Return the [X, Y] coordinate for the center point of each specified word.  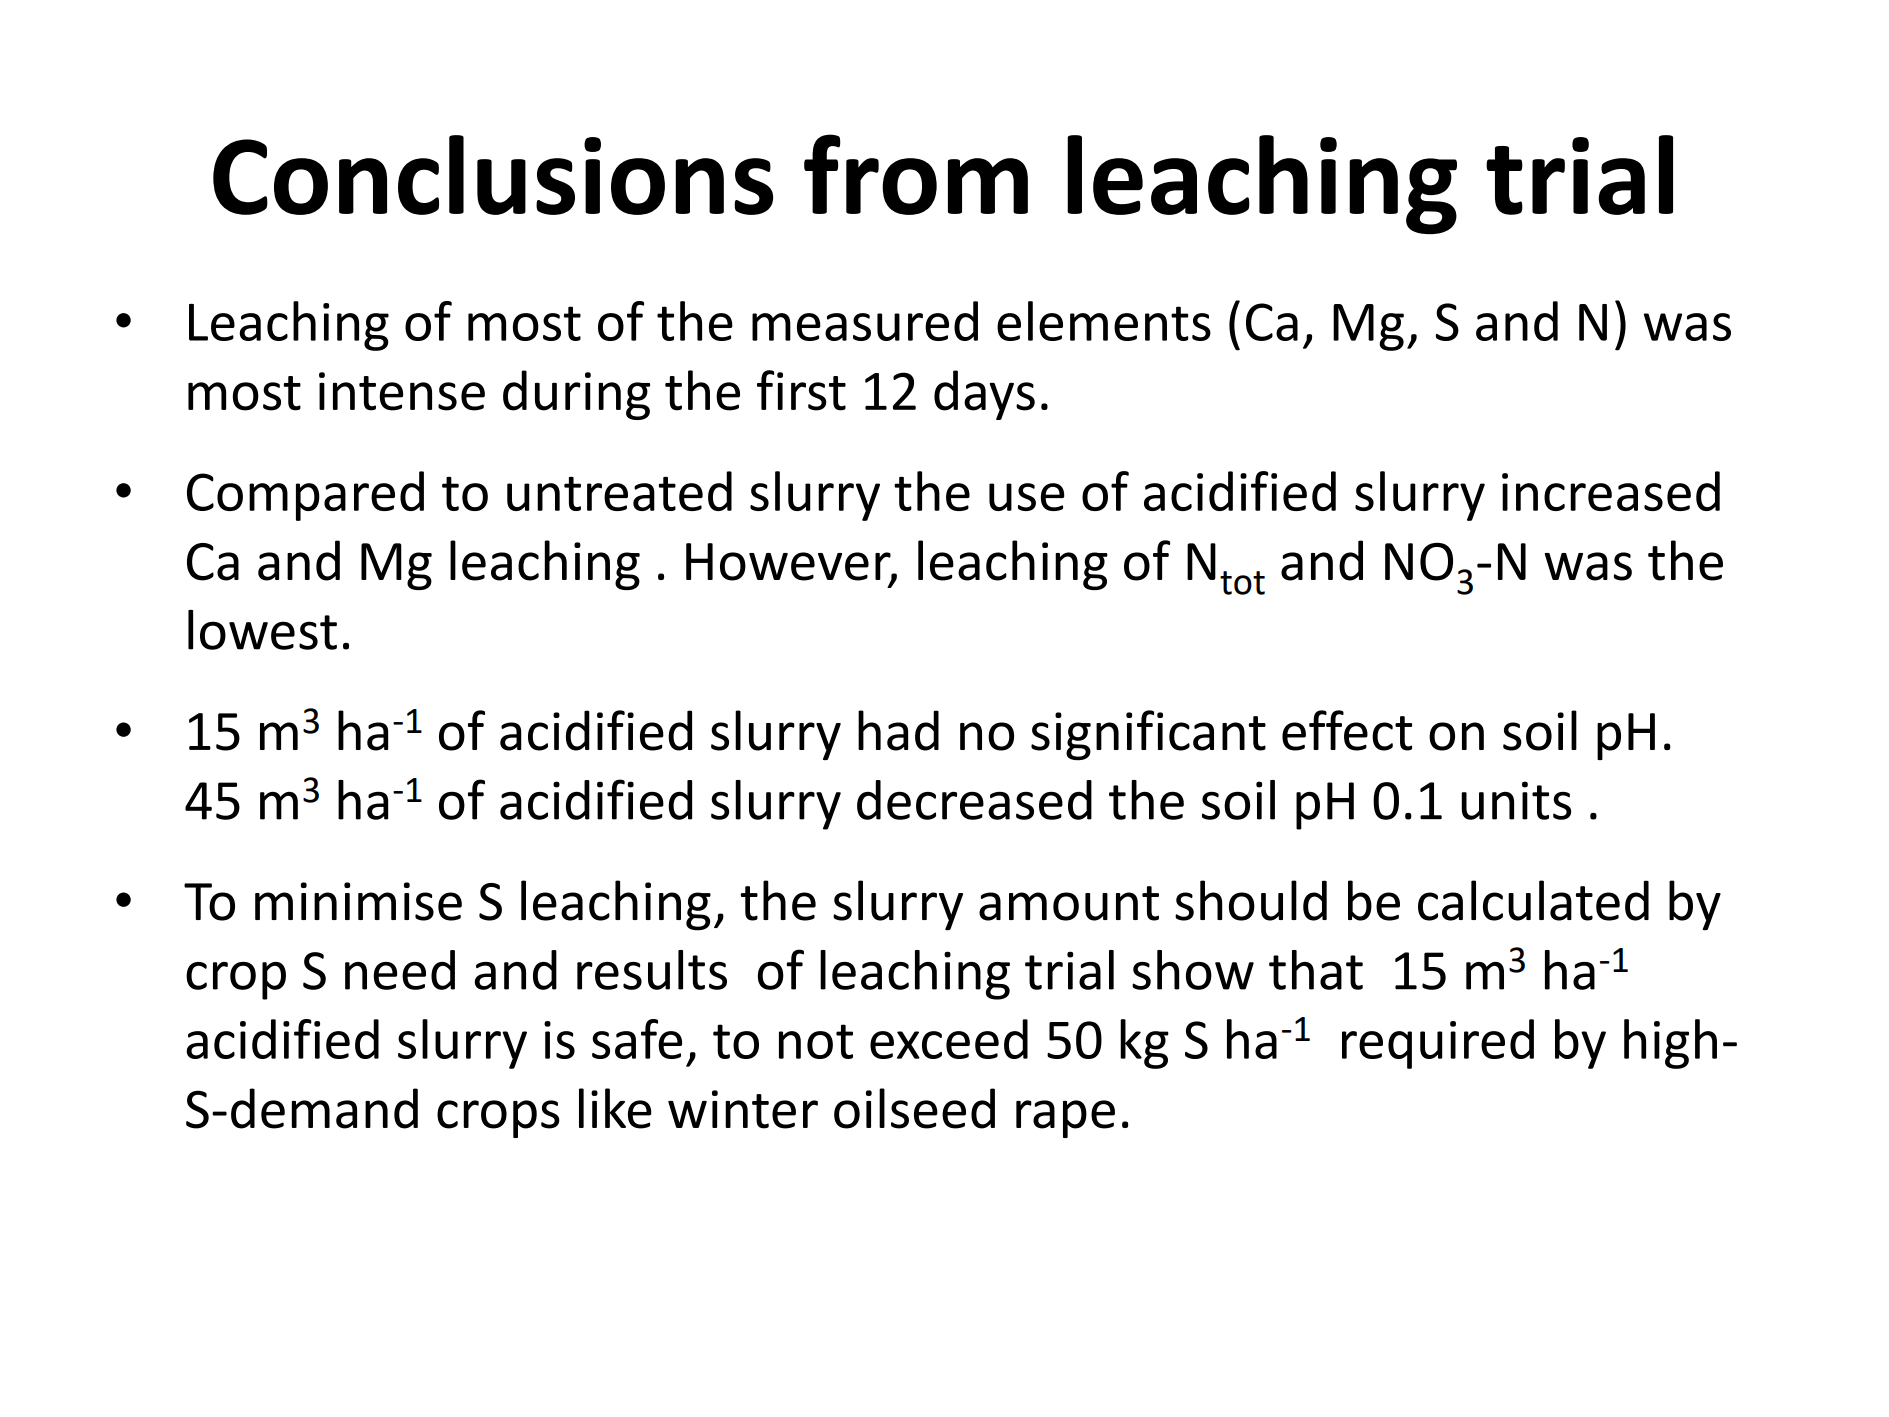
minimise [358, 901]
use [1027, 497]
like [615, 1108]
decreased [974, 800]
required [1438, 1044]
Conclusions [493, 175]
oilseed [914, 1108]
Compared [305, 496]
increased [1611, 491]
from [916, 174]
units [1516, 800]
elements [1104, 321]
